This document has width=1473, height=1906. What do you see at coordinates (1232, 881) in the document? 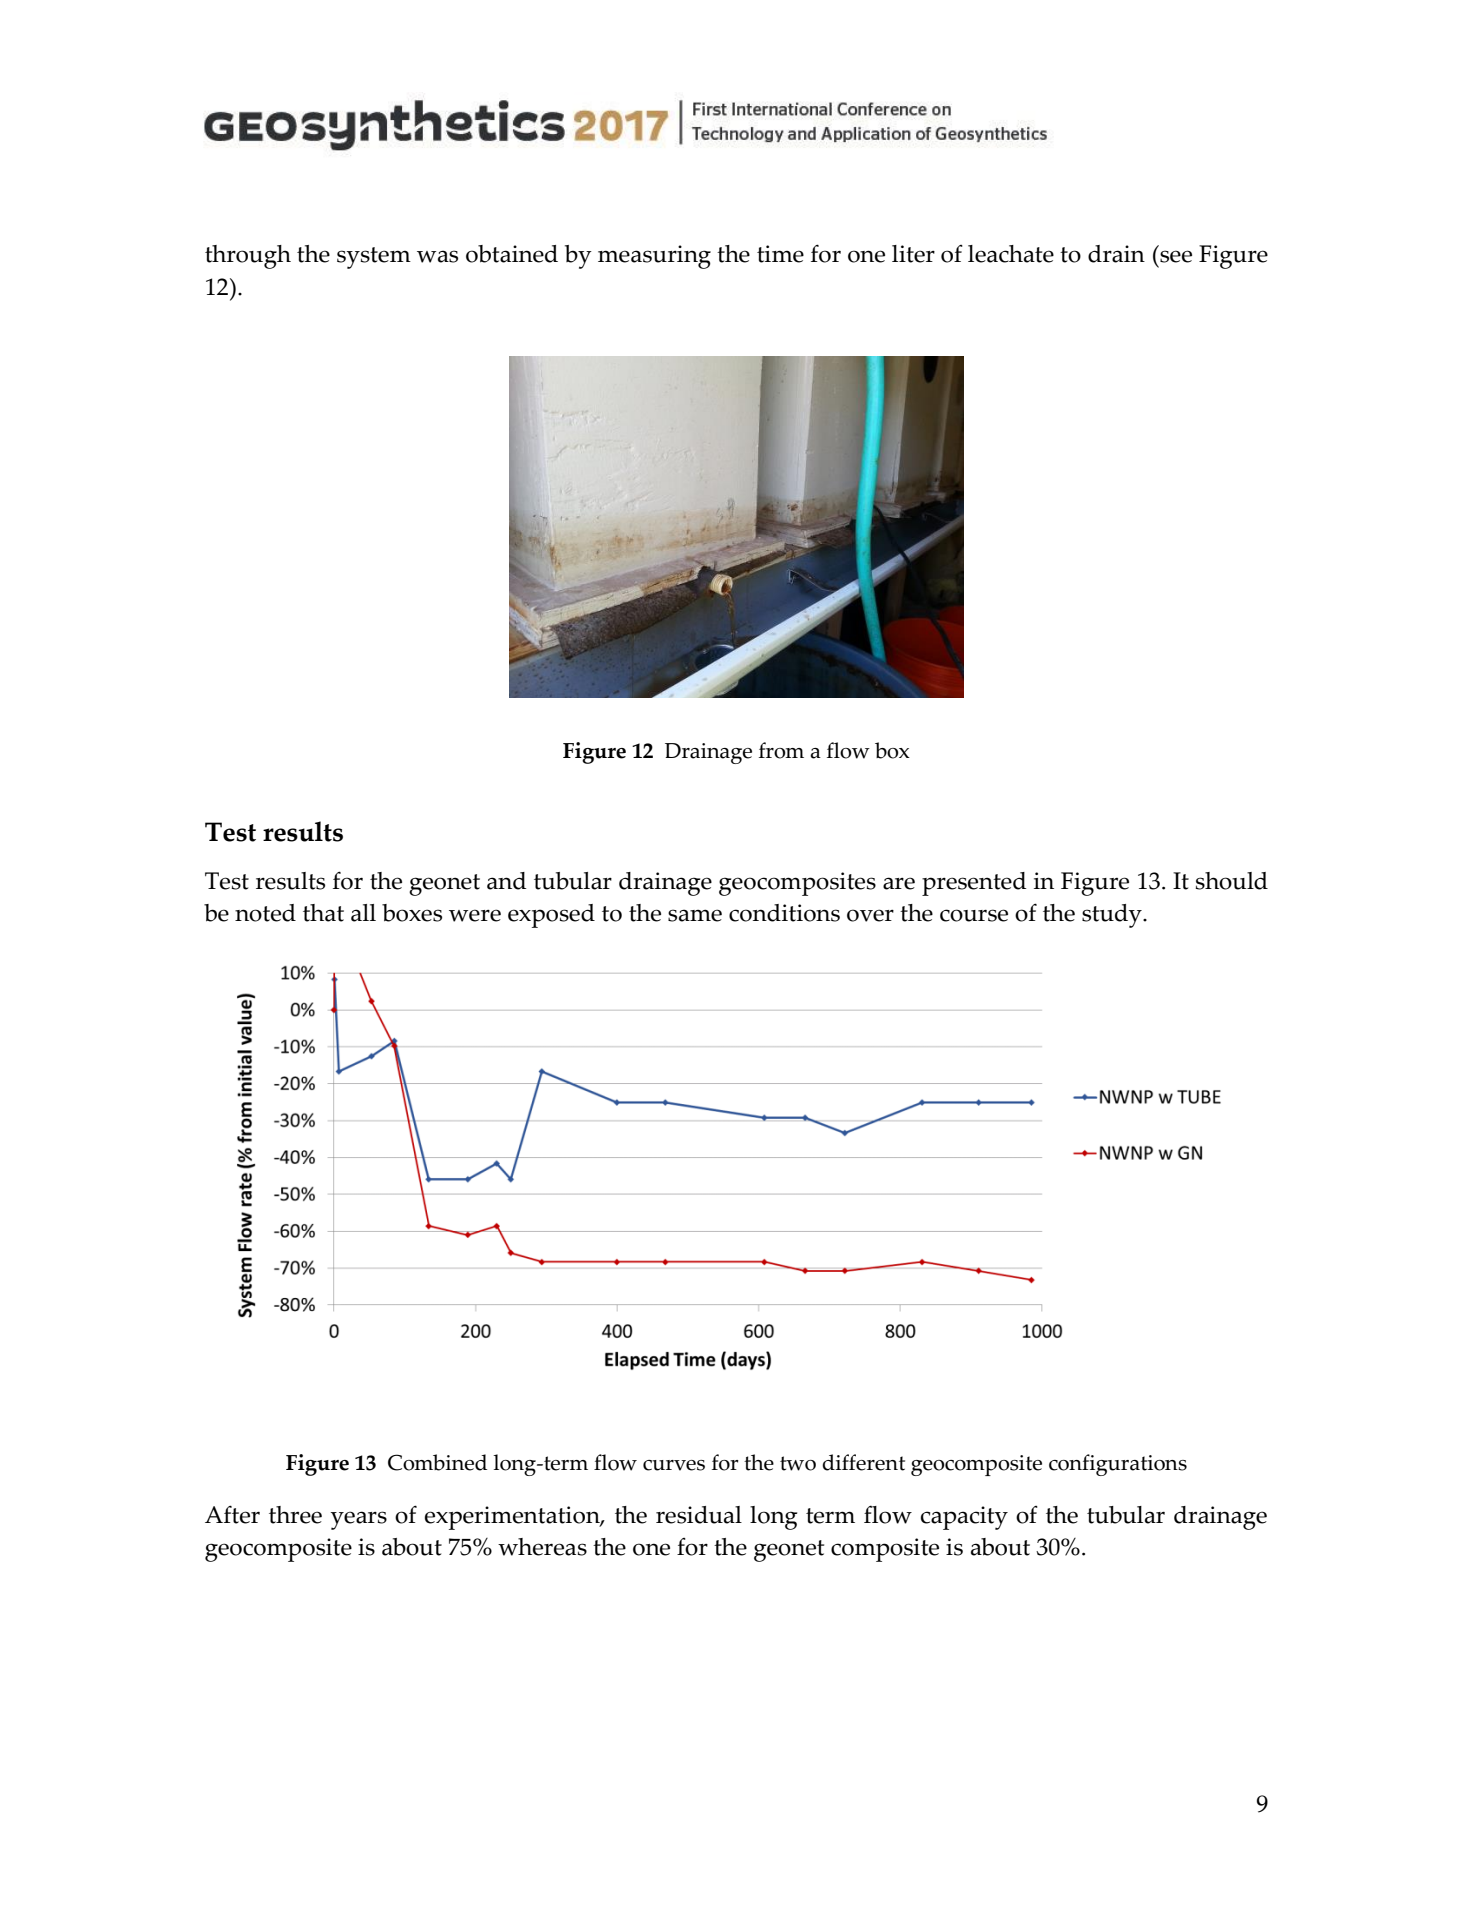
I see `should` at bounding box center [1232, 881].
